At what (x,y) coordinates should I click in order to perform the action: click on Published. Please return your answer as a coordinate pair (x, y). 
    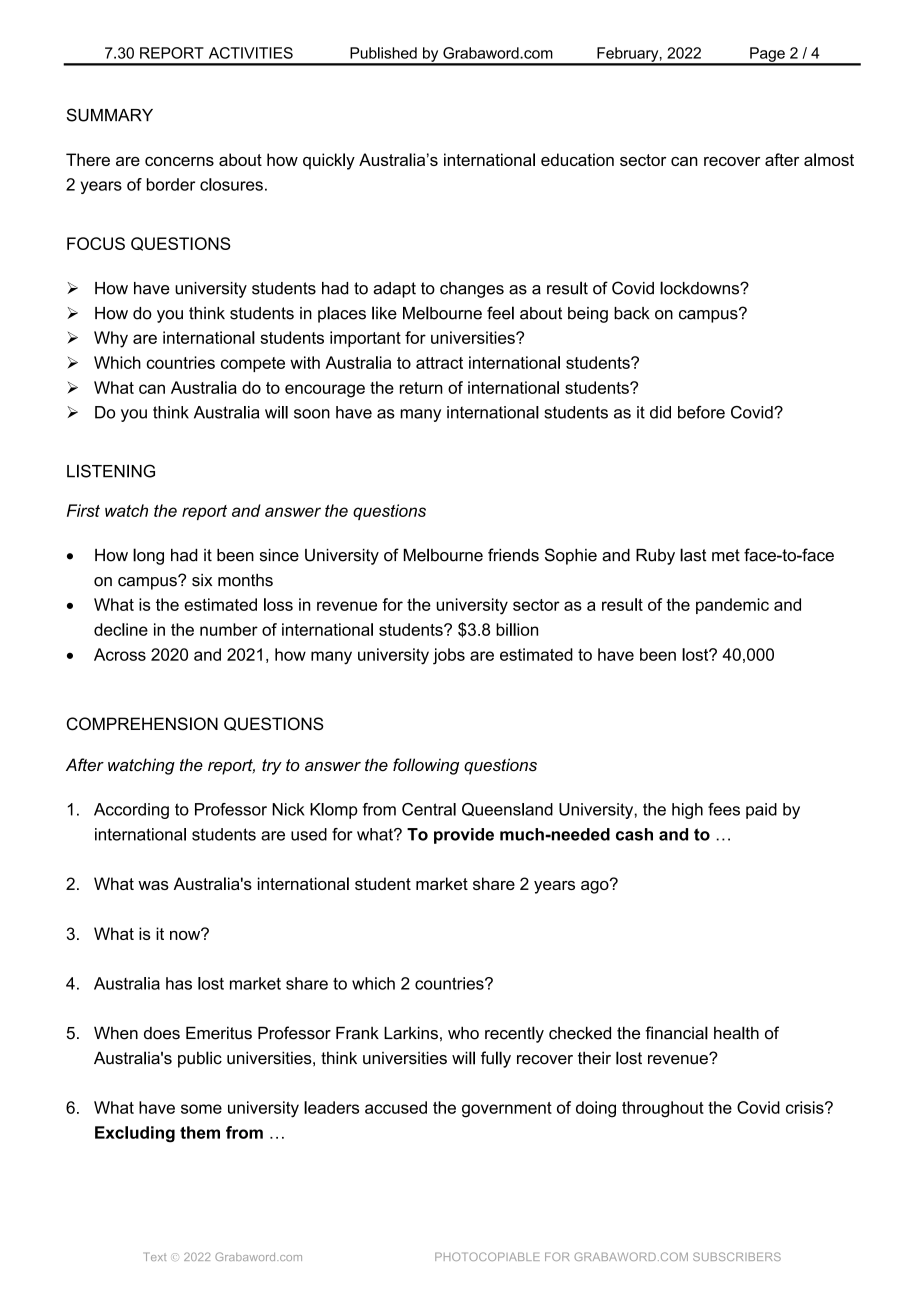
    Looking at the image, I should click on (383, 53).
